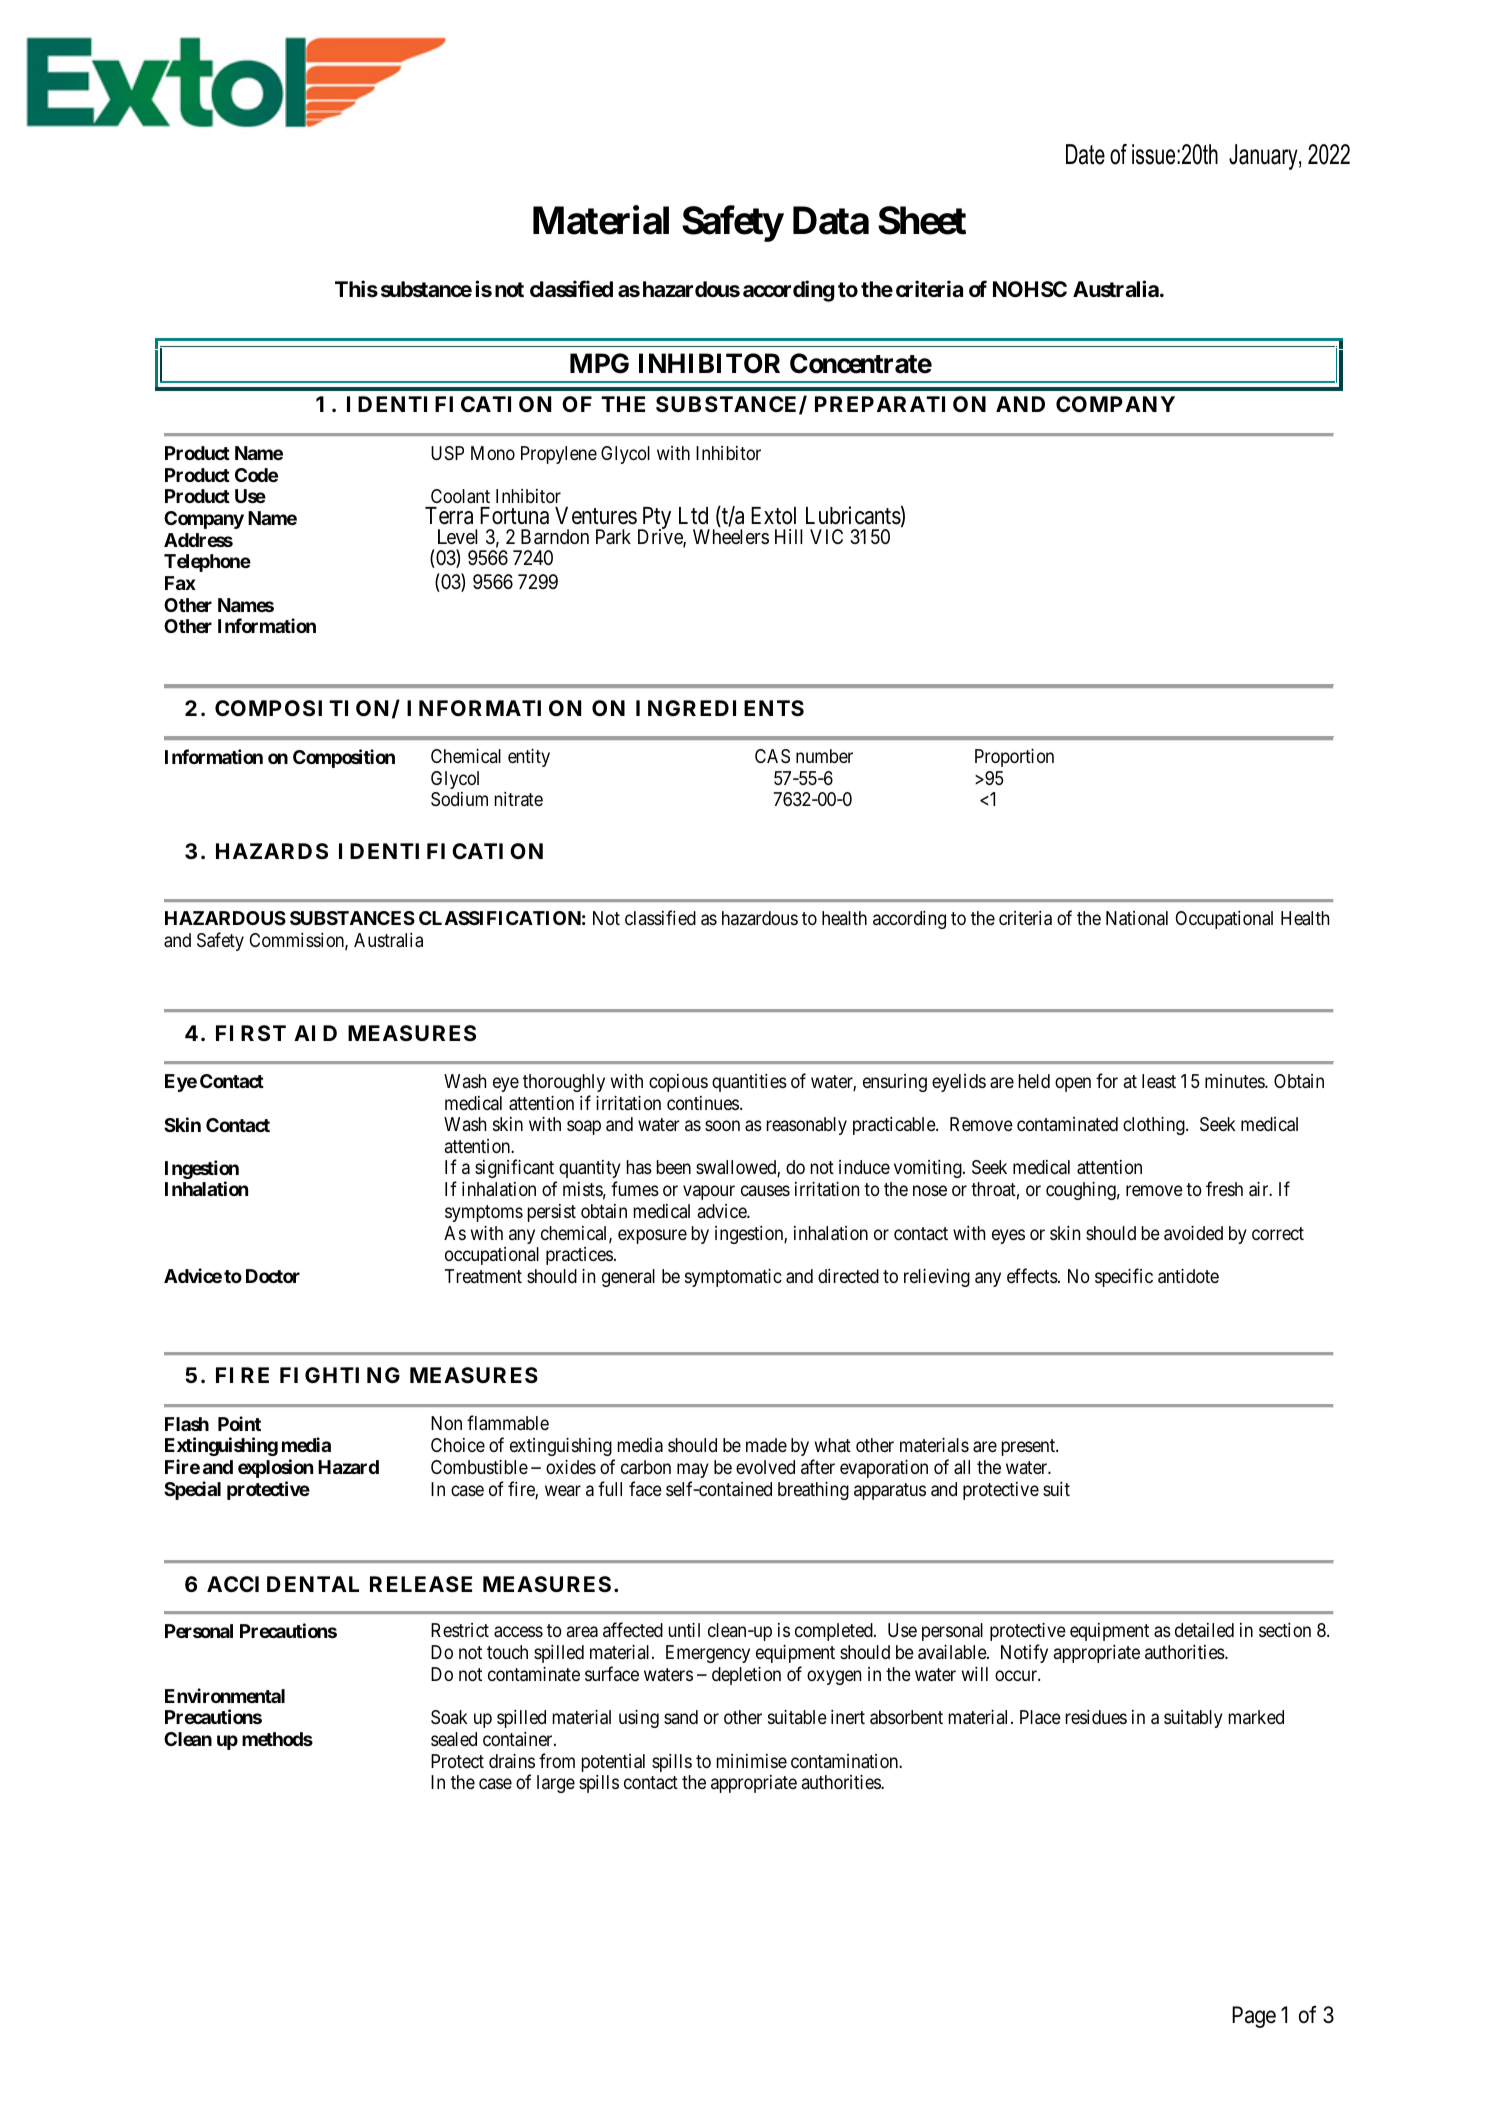 This screenshot has width=1498, height=2118. I want to click on Data, so click(831, 221).
